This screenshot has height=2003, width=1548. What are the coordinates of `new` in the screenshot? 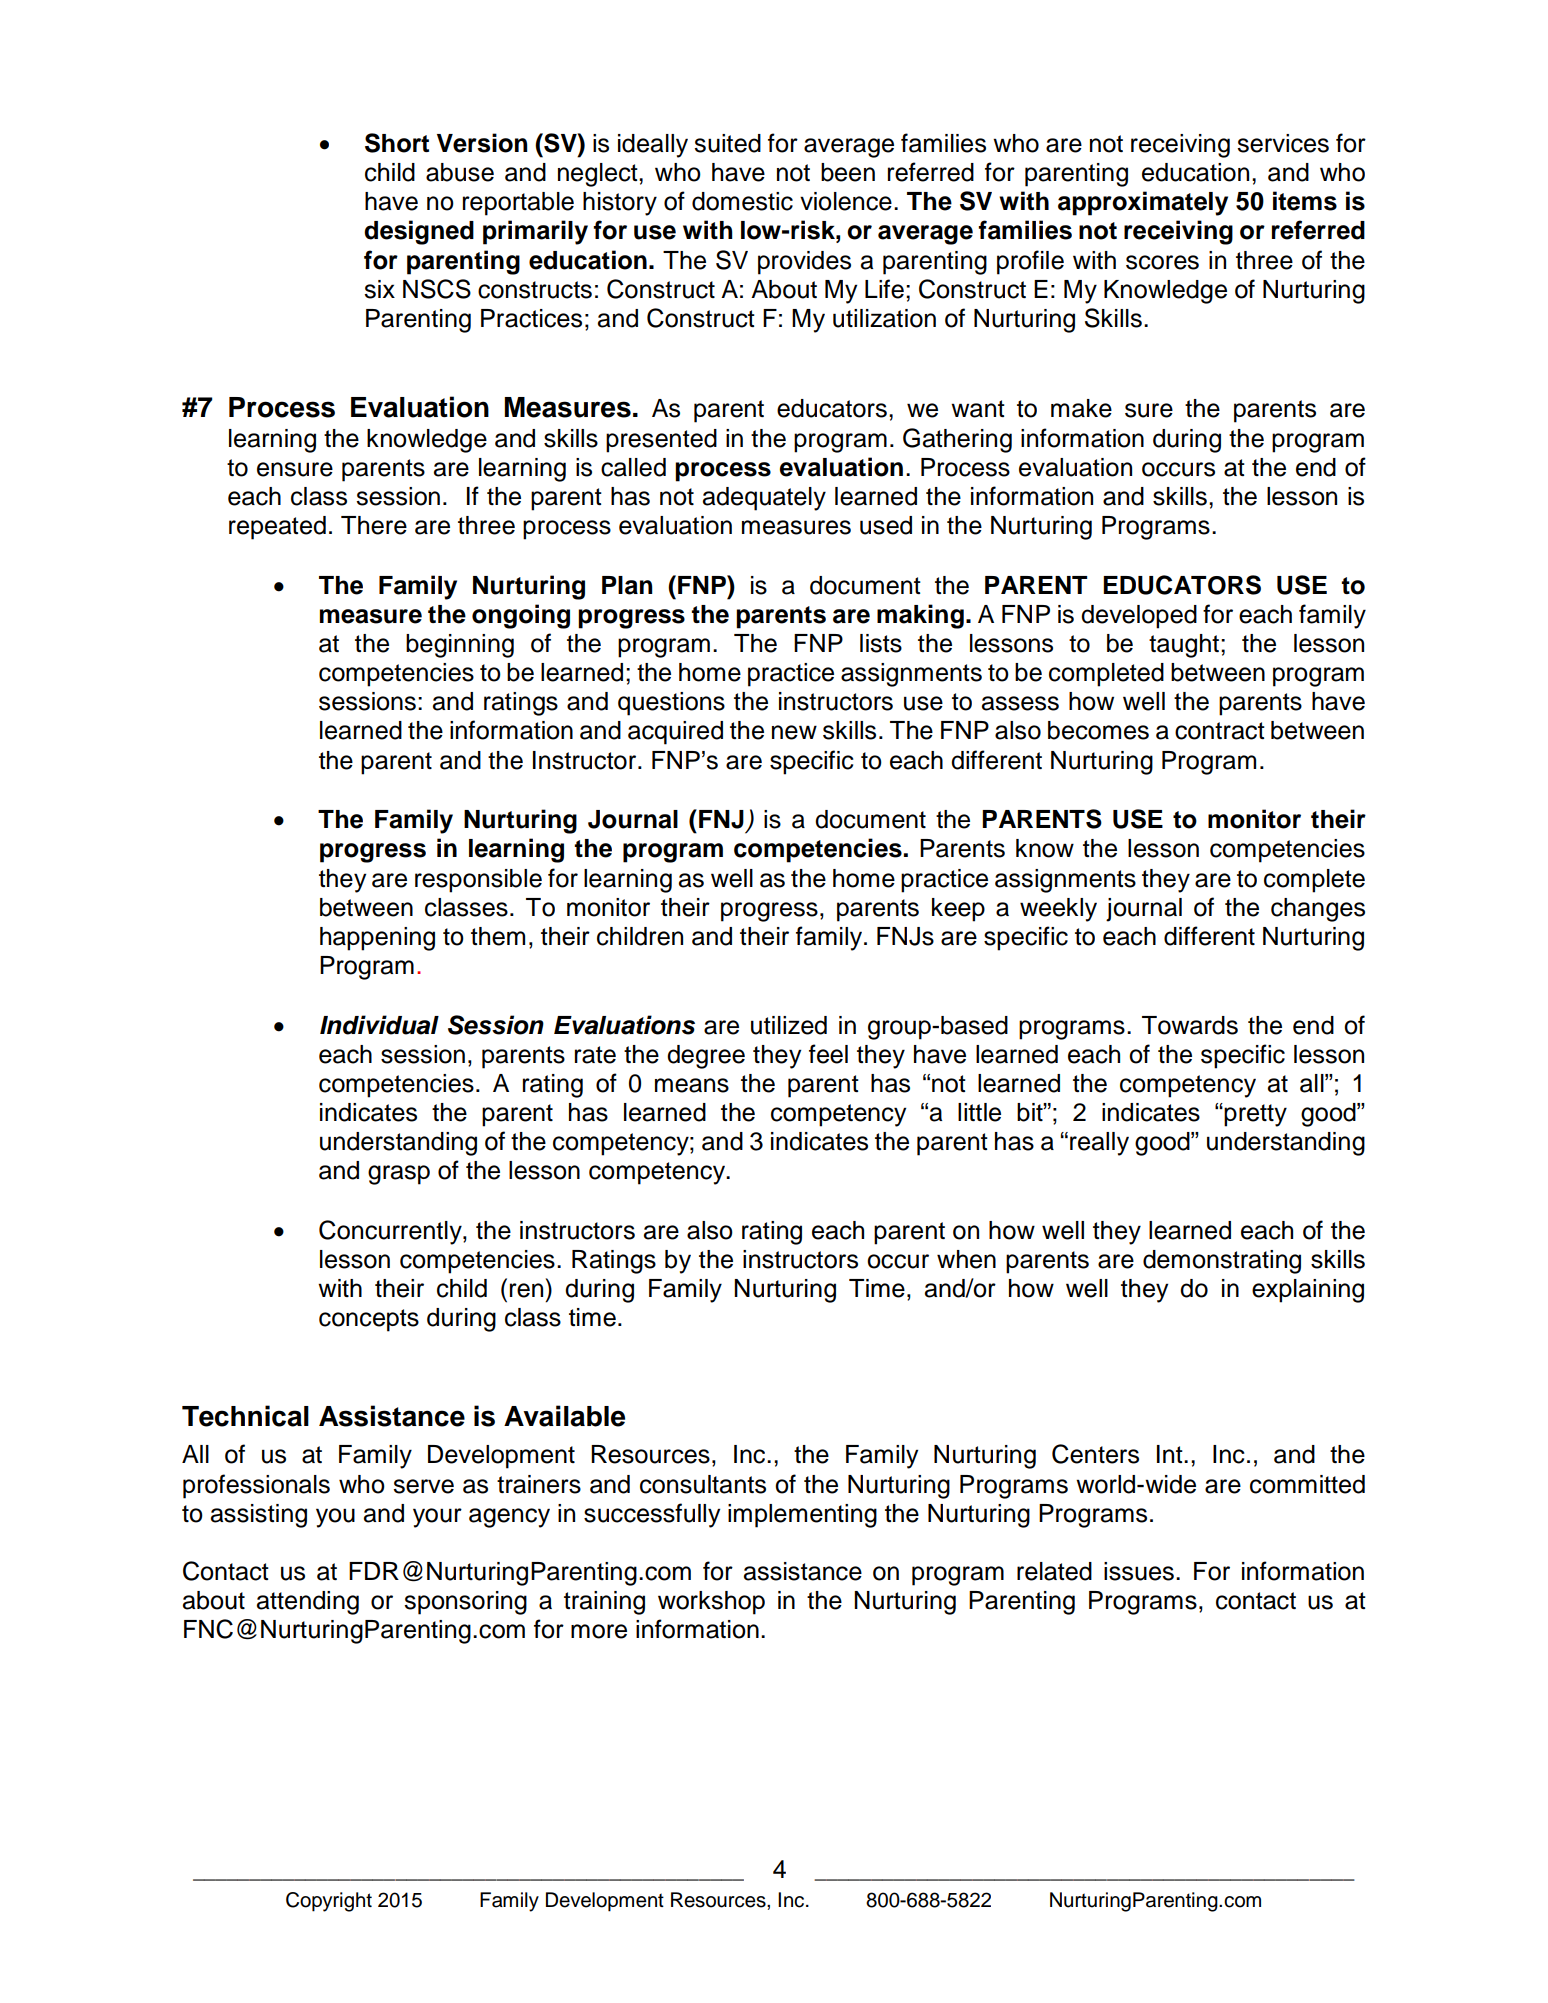 It's located at (794, 732).
